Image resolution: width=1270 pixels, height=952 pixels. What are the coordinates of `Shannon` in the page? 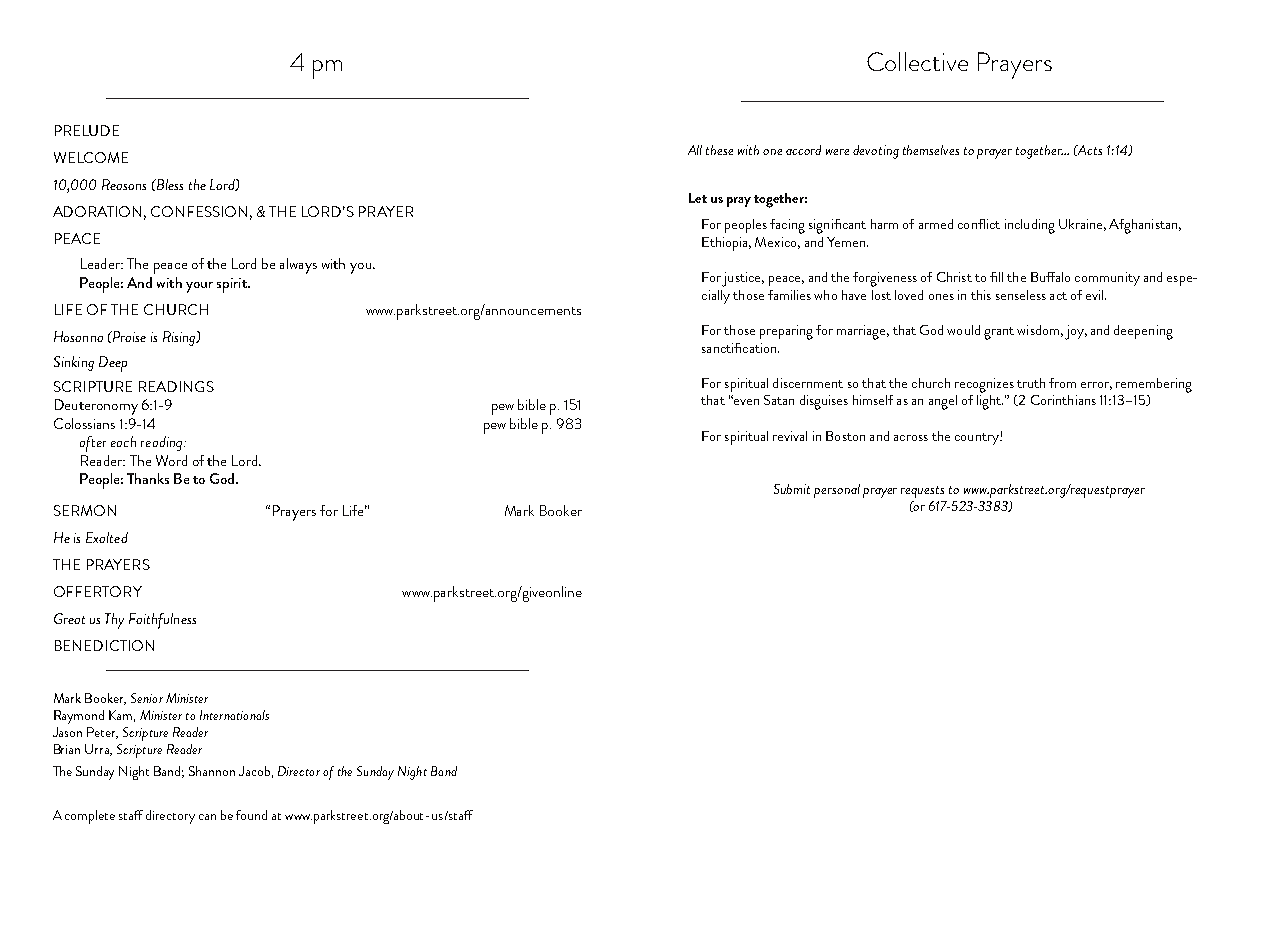 It's located at (212, 771).
